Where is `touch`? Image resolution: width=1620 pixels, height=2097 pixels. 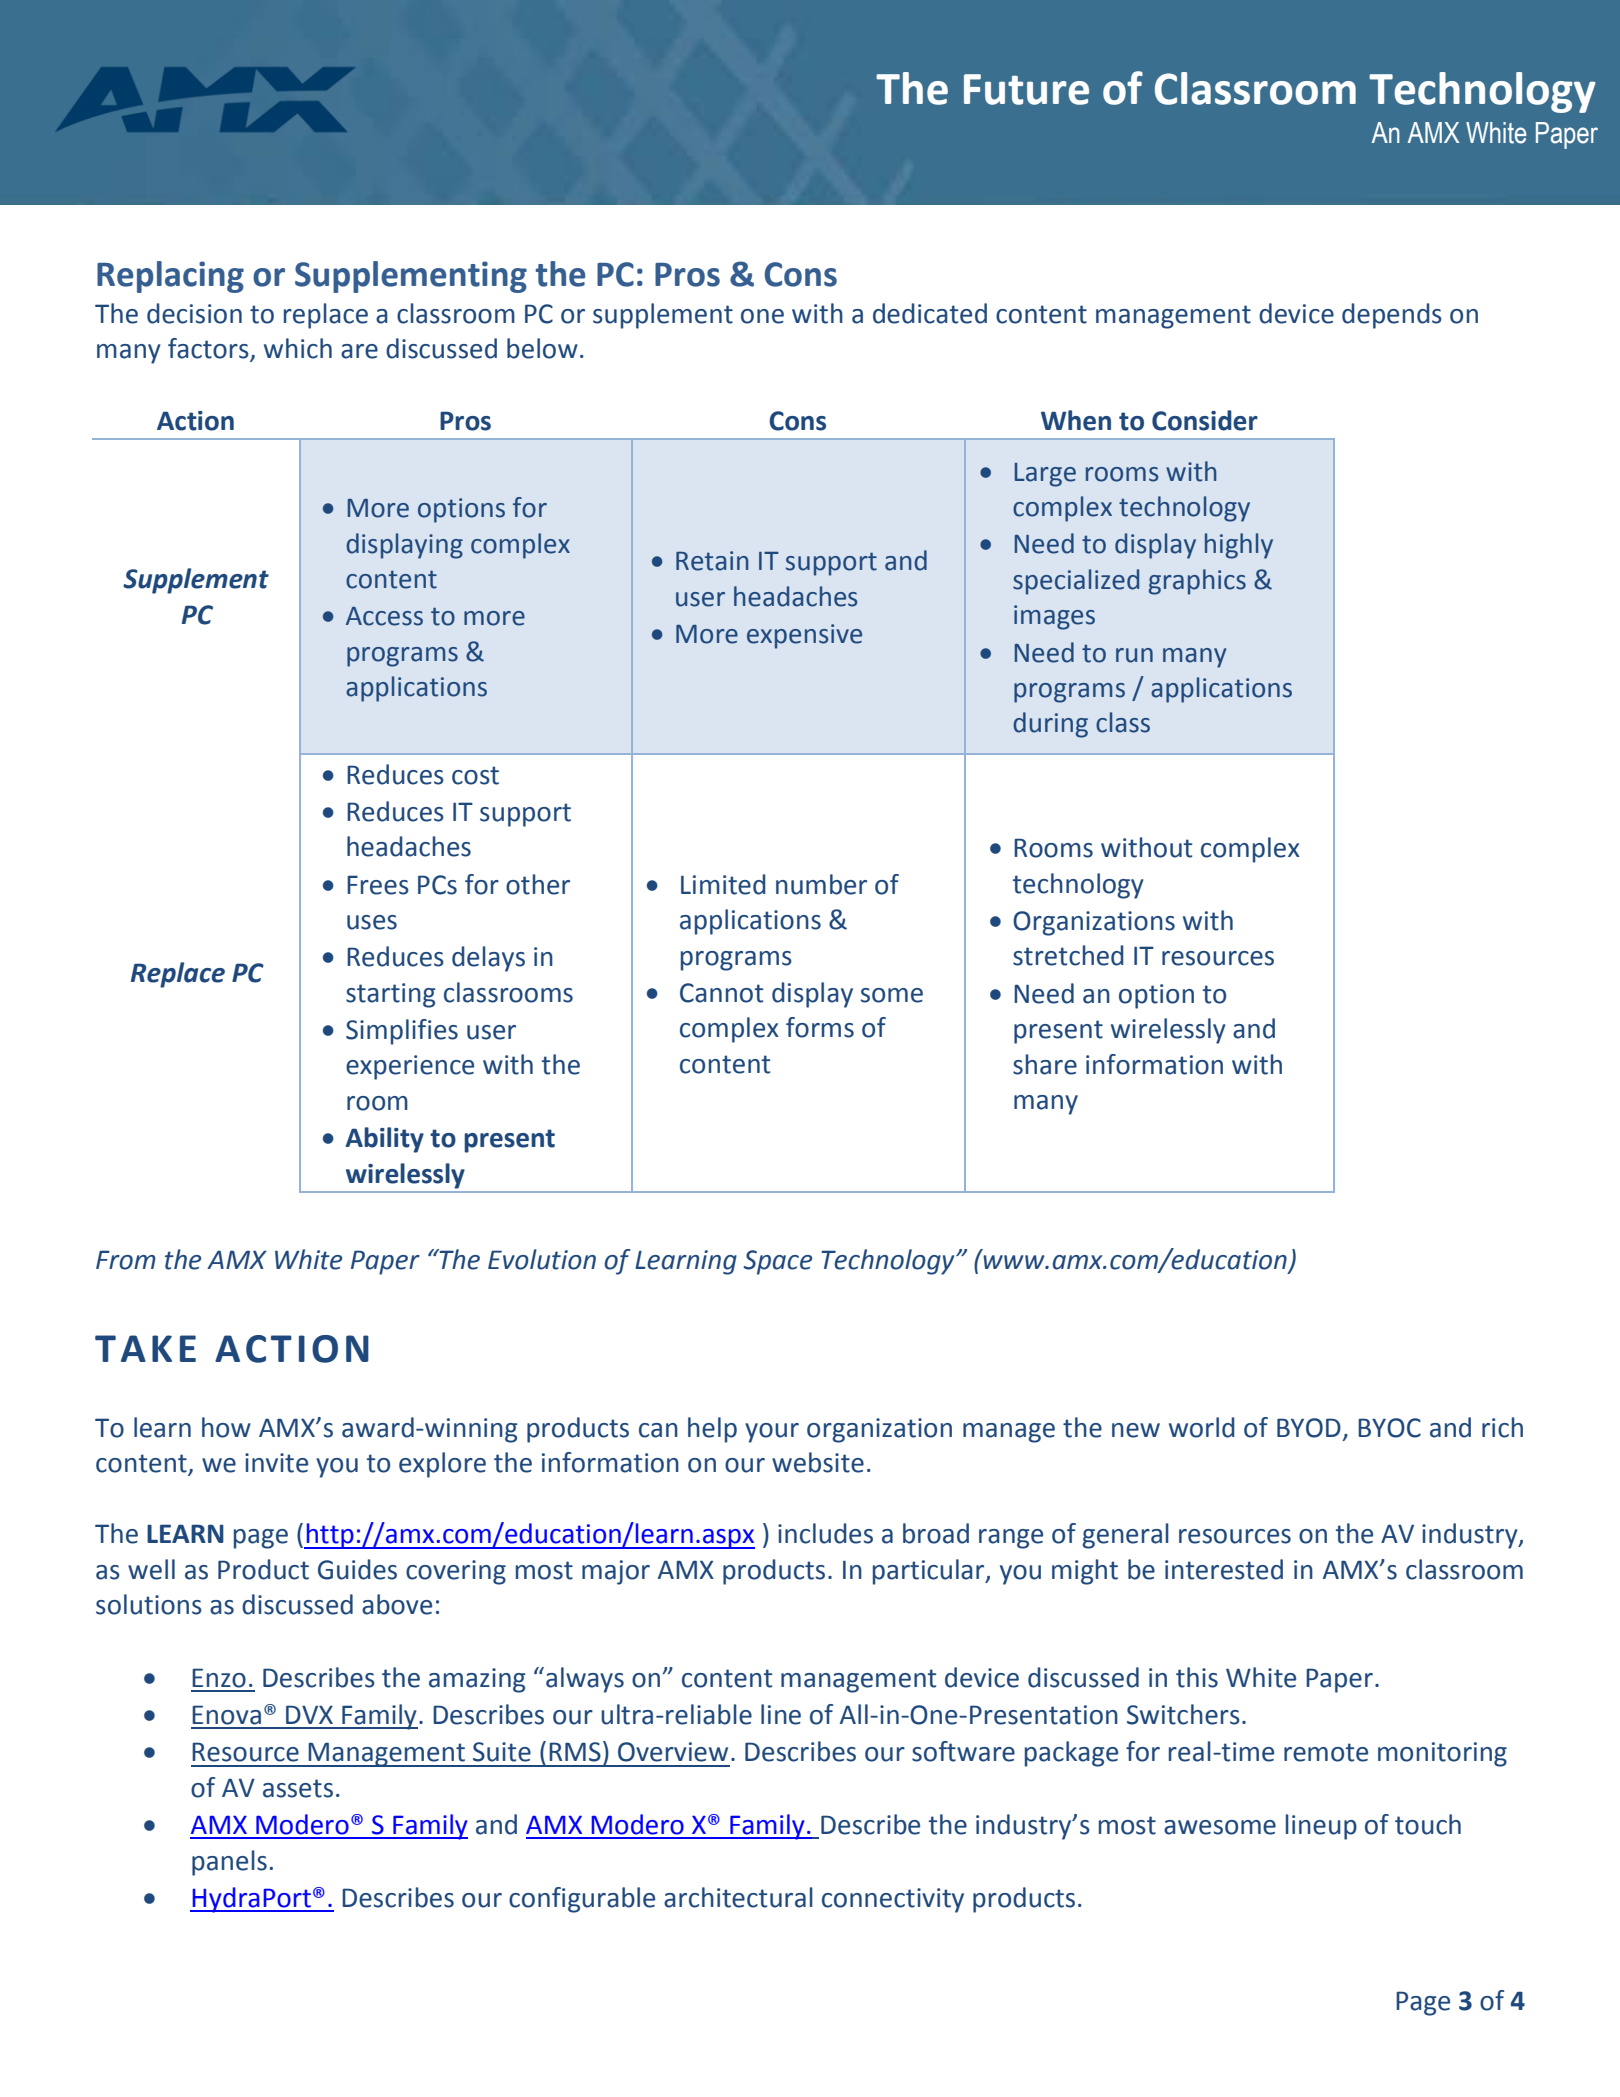 touch is located at coordinates (1428, 1824).
